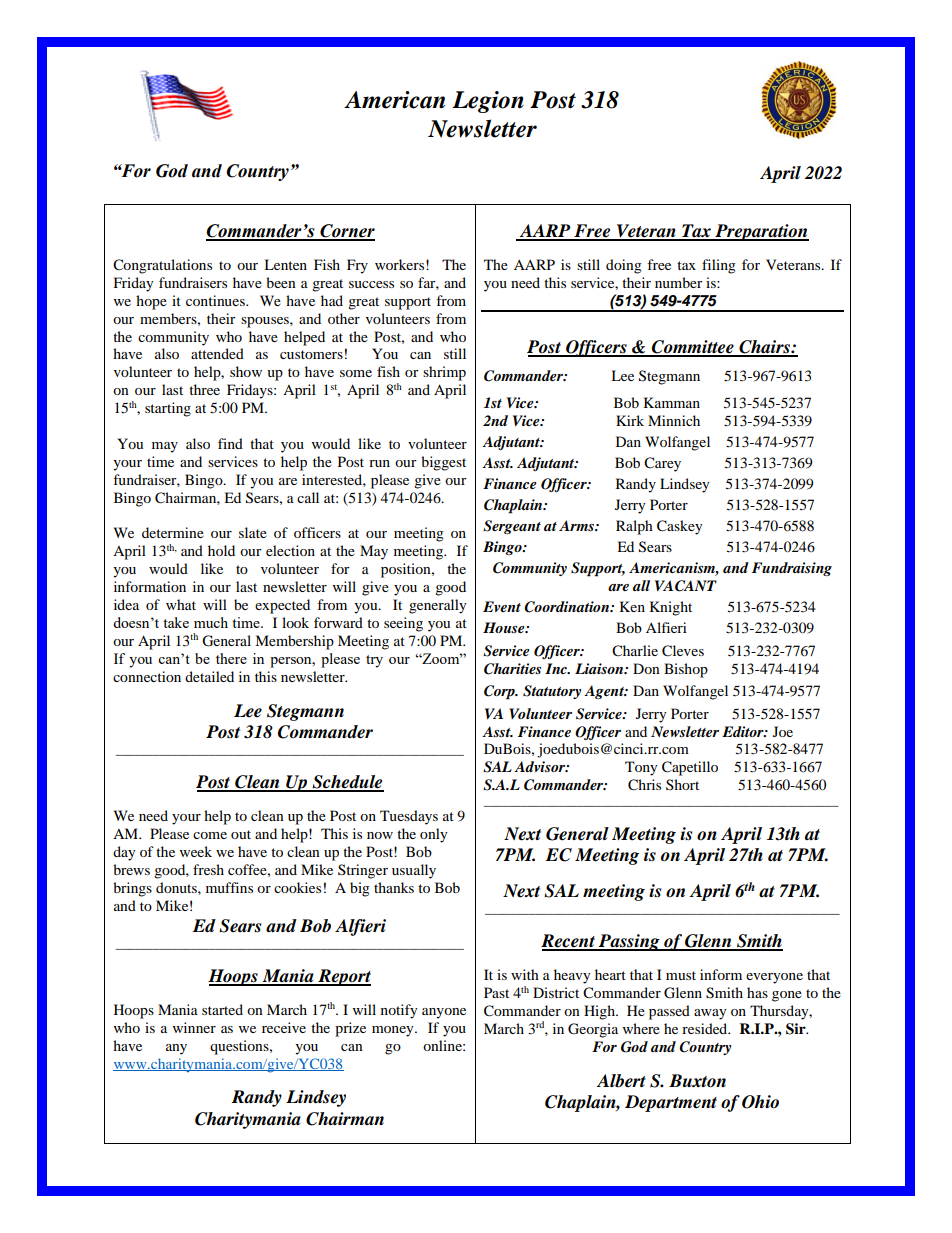  Describe the element at coordinates (194, 1027) in the image. I see `winner` at that location.
